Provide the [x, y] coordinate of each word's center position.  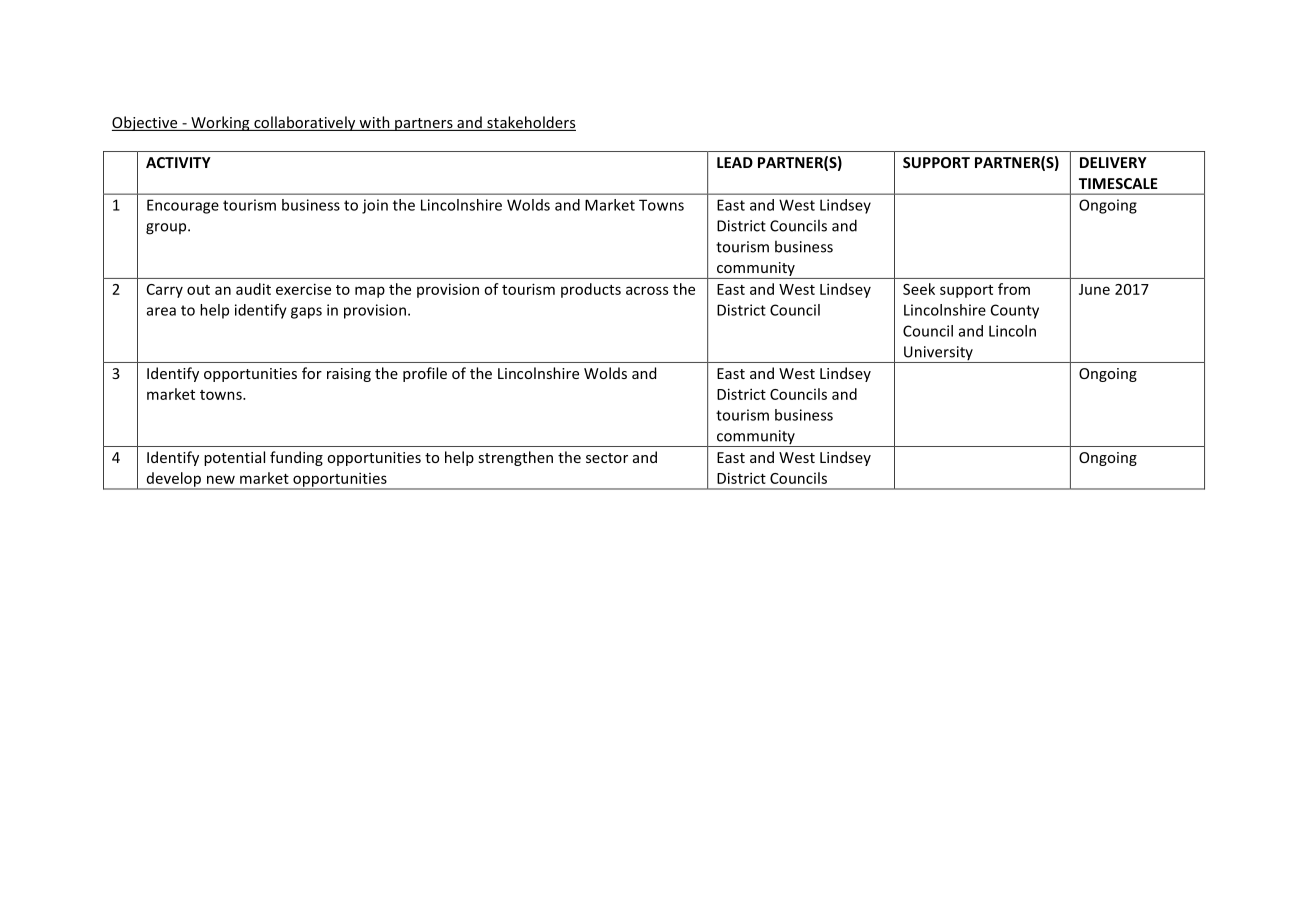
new [221, 479]
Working [220, 123]
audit [253, 289]
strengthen [515, 458]
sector [607, 458]
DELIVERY [1113, 162]
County [1015, 311]
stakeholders [530, 123]
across [647, 290]
